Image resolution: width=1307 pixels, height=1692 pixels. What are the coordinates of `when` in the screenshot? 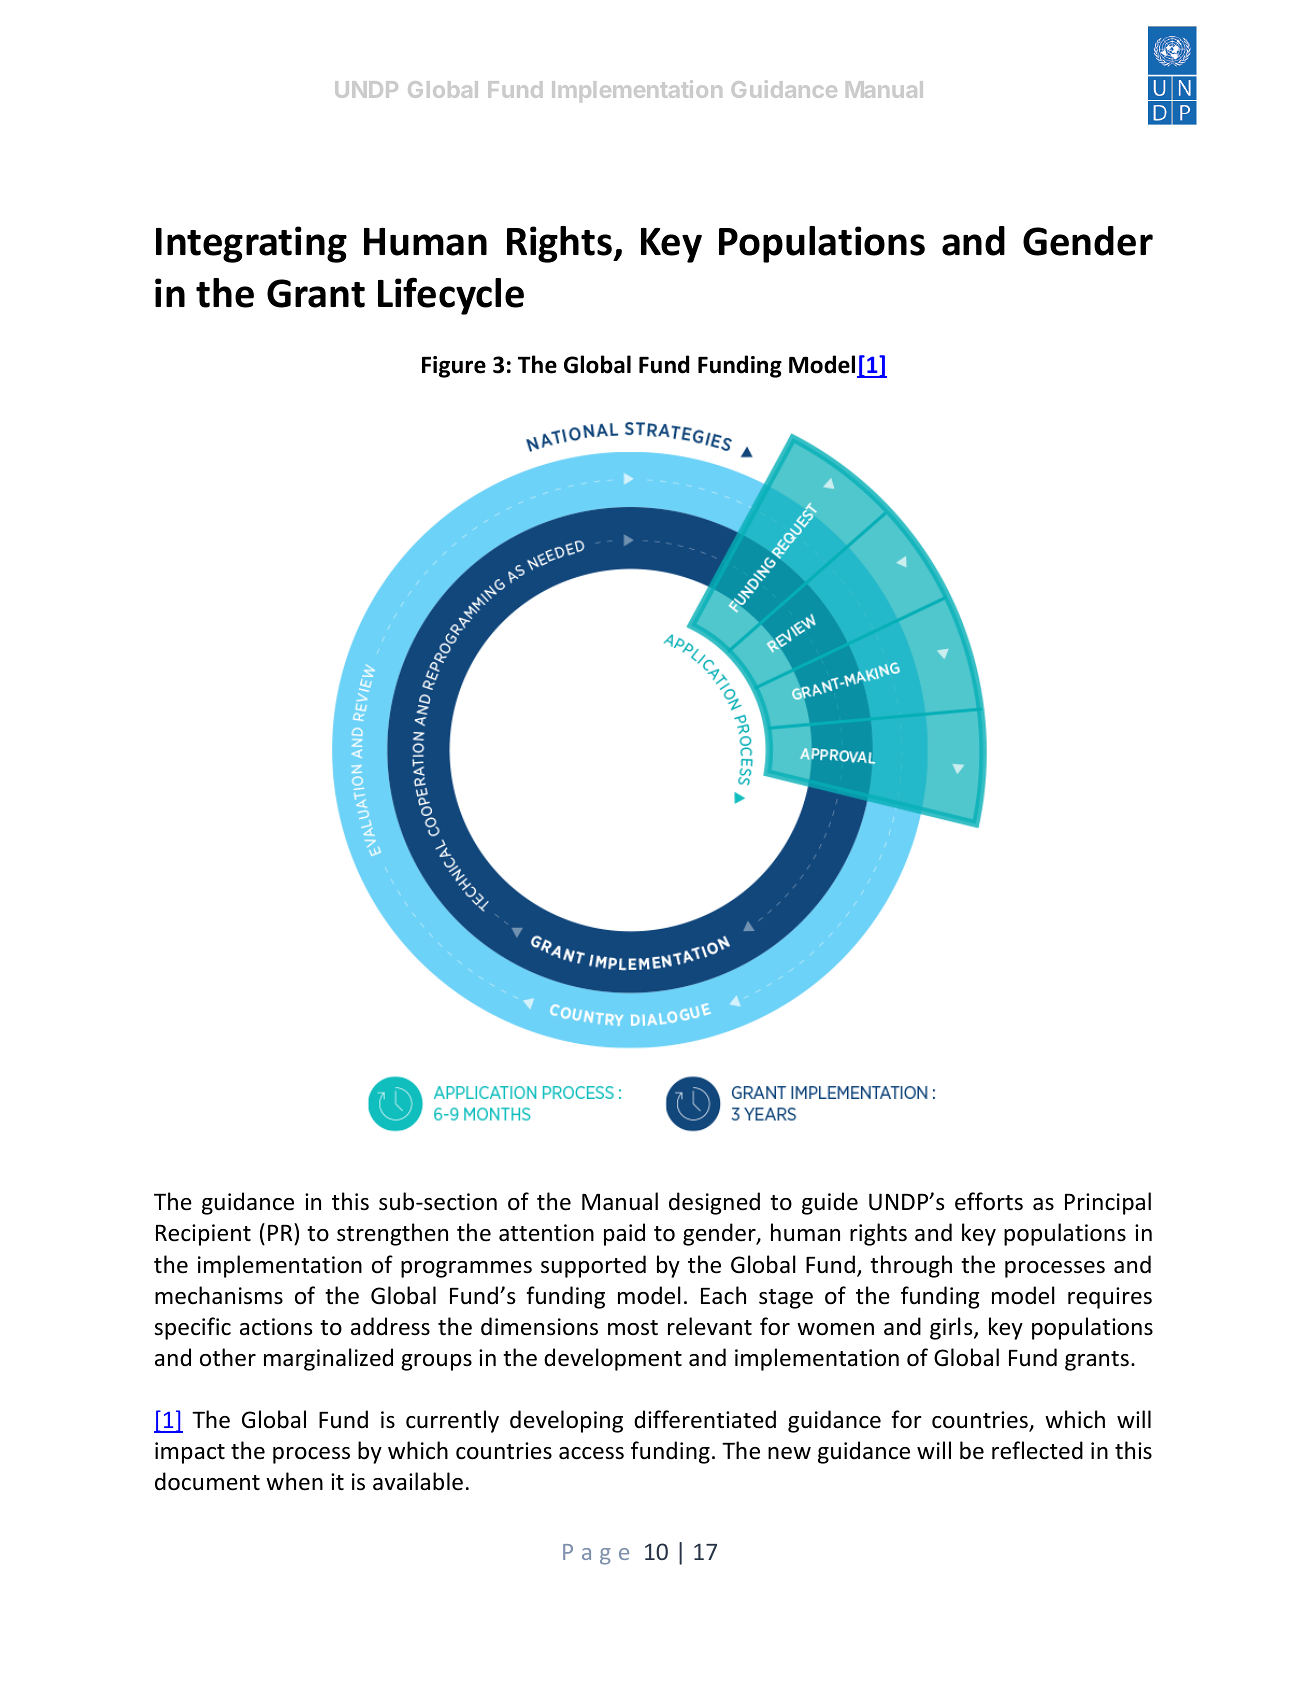 It's located at (294, 1481).
